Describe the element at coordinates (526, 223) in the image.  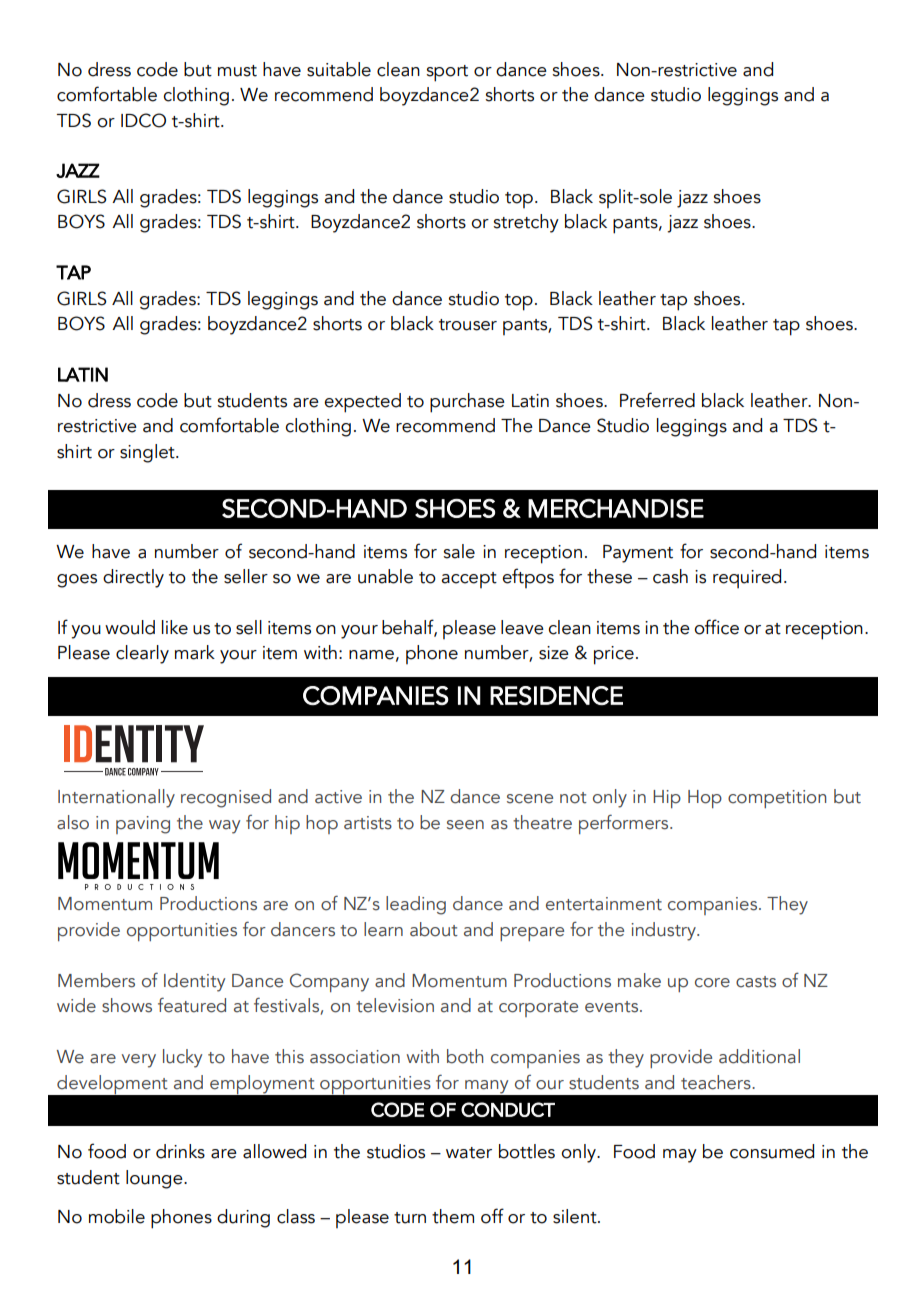
I see `stretchy` at that location.
